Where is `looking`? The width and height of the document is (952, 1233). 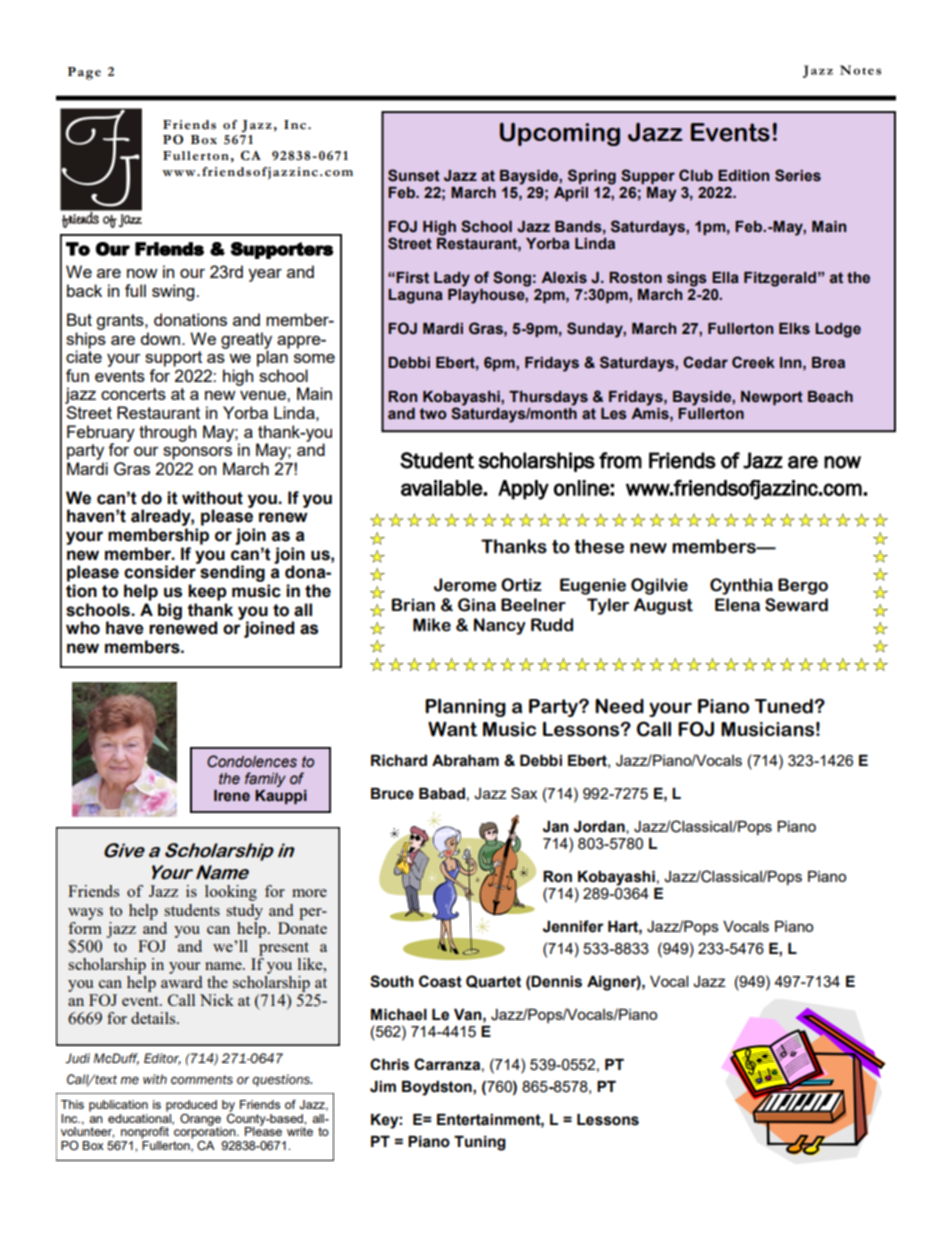
looking is located at coordinates (231, 893).
